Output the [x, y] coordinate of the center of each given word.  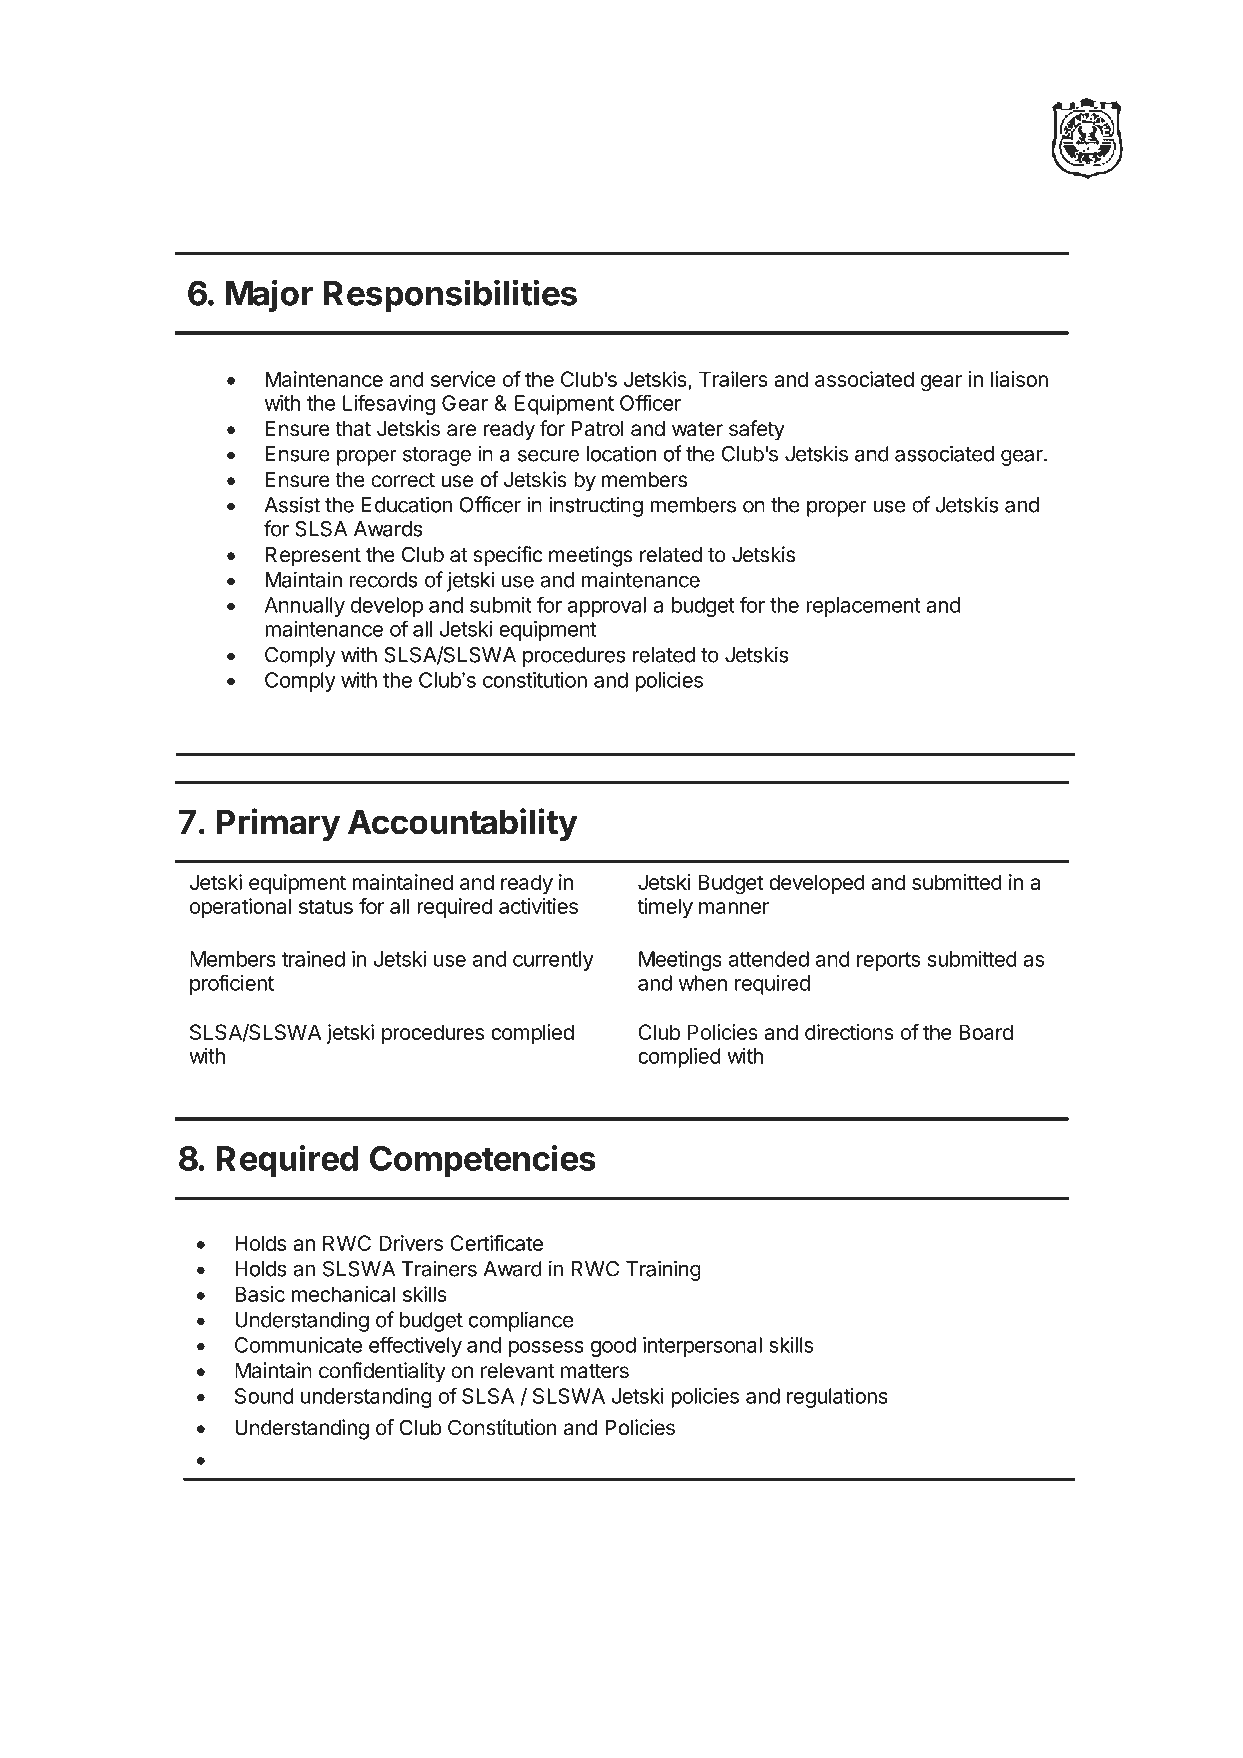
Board [986, 1032]
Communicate [298, 1345]
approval [607, 607]
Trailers [733, 379]
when [703, 983]
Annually [304, 607]
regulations [837, 1398]
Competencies [483, 1161]
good [613, 1347]
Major [269, 295]
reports [888, 961]
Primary [278, 824]
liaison [1019, 379]
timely [665, 908]
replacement [863, 607]
